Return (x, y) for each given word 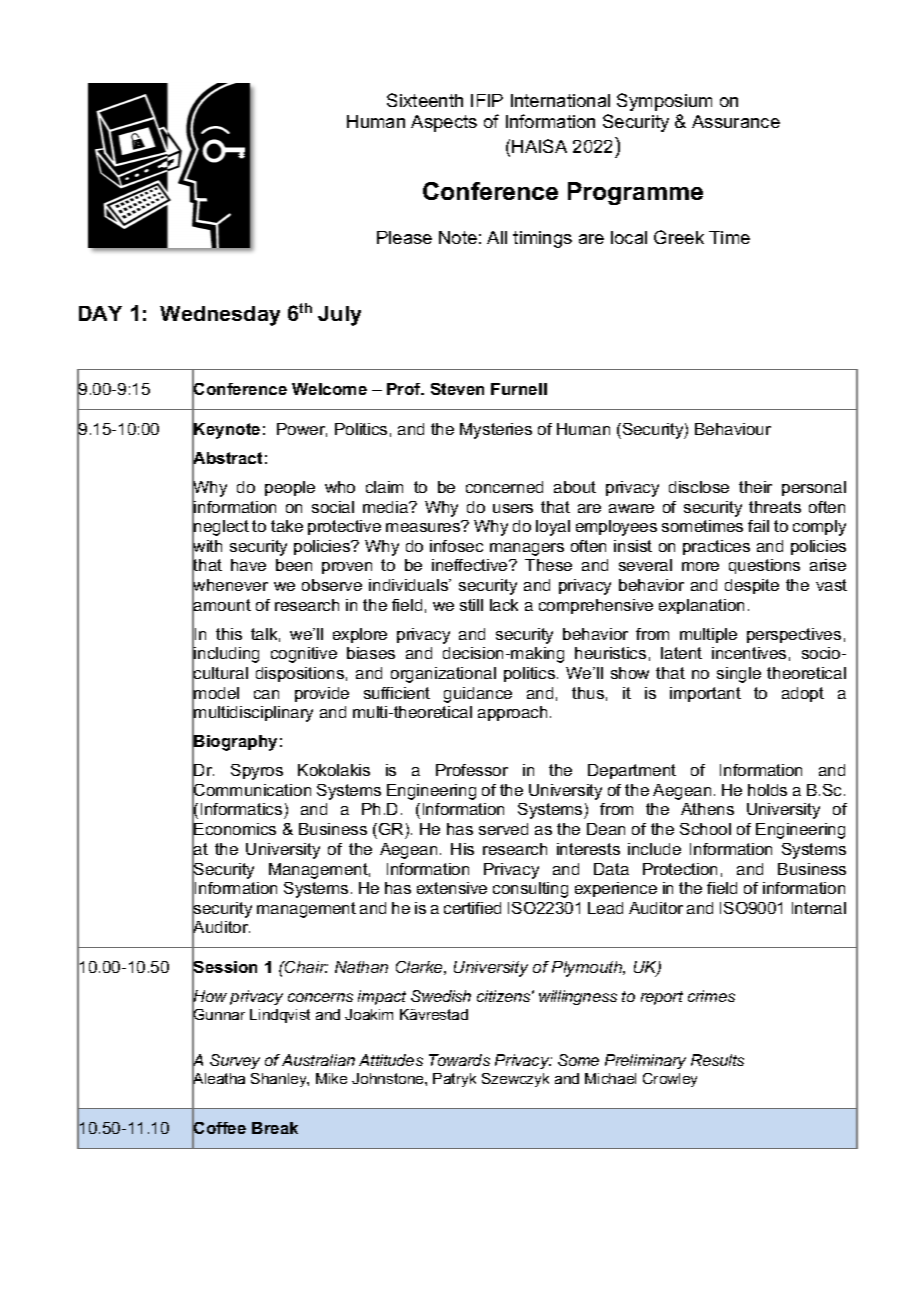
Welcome (329, 389)
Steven (457, 389)
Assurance (736, 121)
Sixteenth (425, 100)
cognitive (304, 655)
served (503, 829)
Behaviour (733, 429)
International (560, 100)
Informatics (241, 809)
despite (752, 586)
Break (275, 1128)
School (705, 829)
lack (504, 605)
